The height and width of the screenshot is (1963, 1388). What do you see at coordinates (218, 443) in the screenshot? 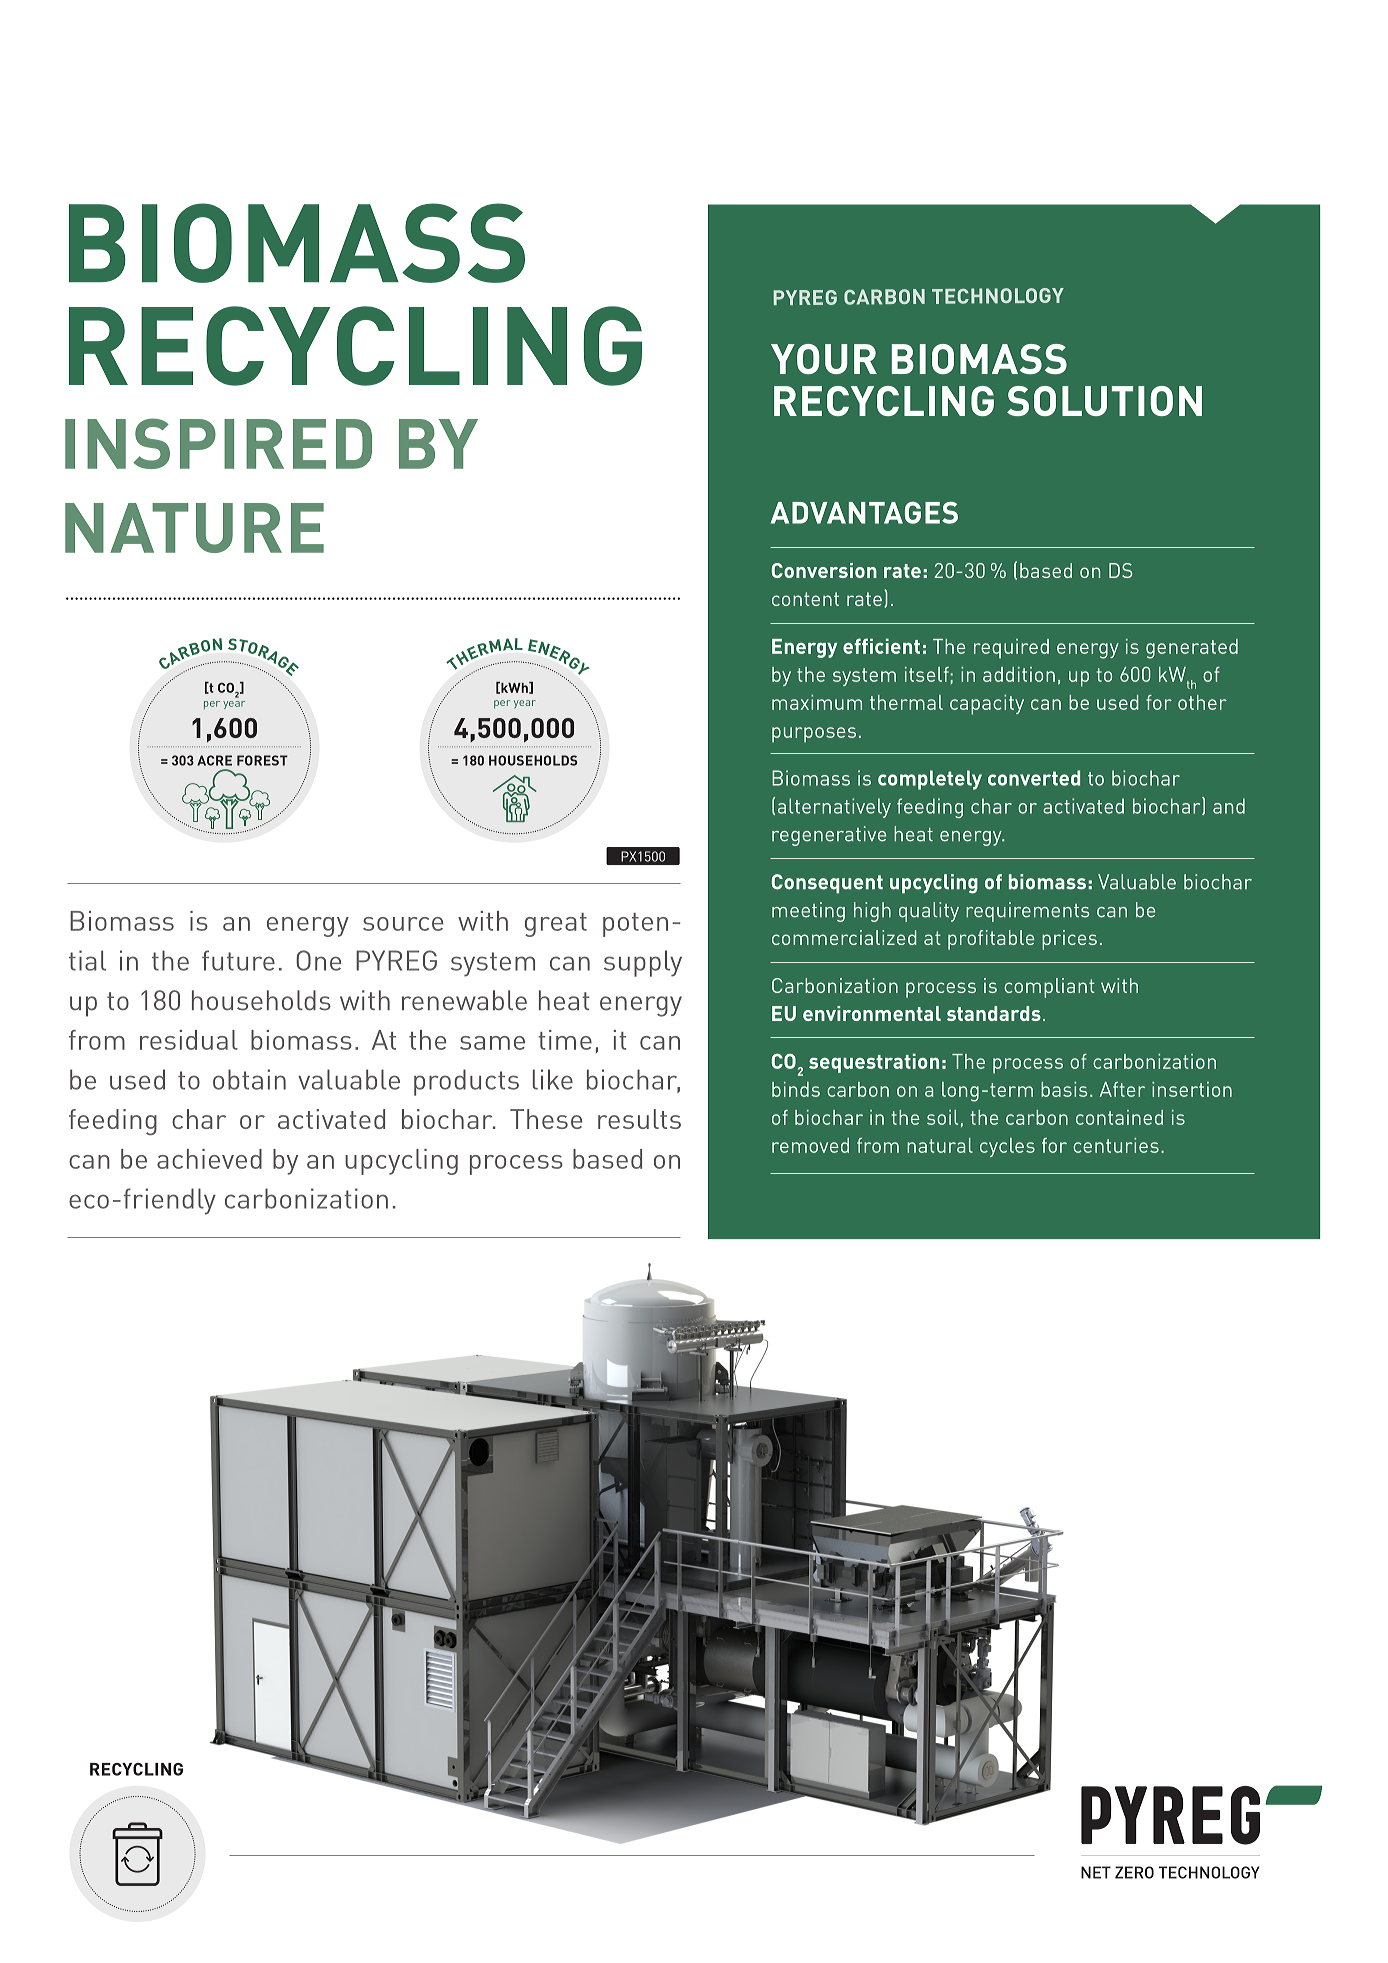
I see `INSPIRED` at bounding box center [218, 443].
